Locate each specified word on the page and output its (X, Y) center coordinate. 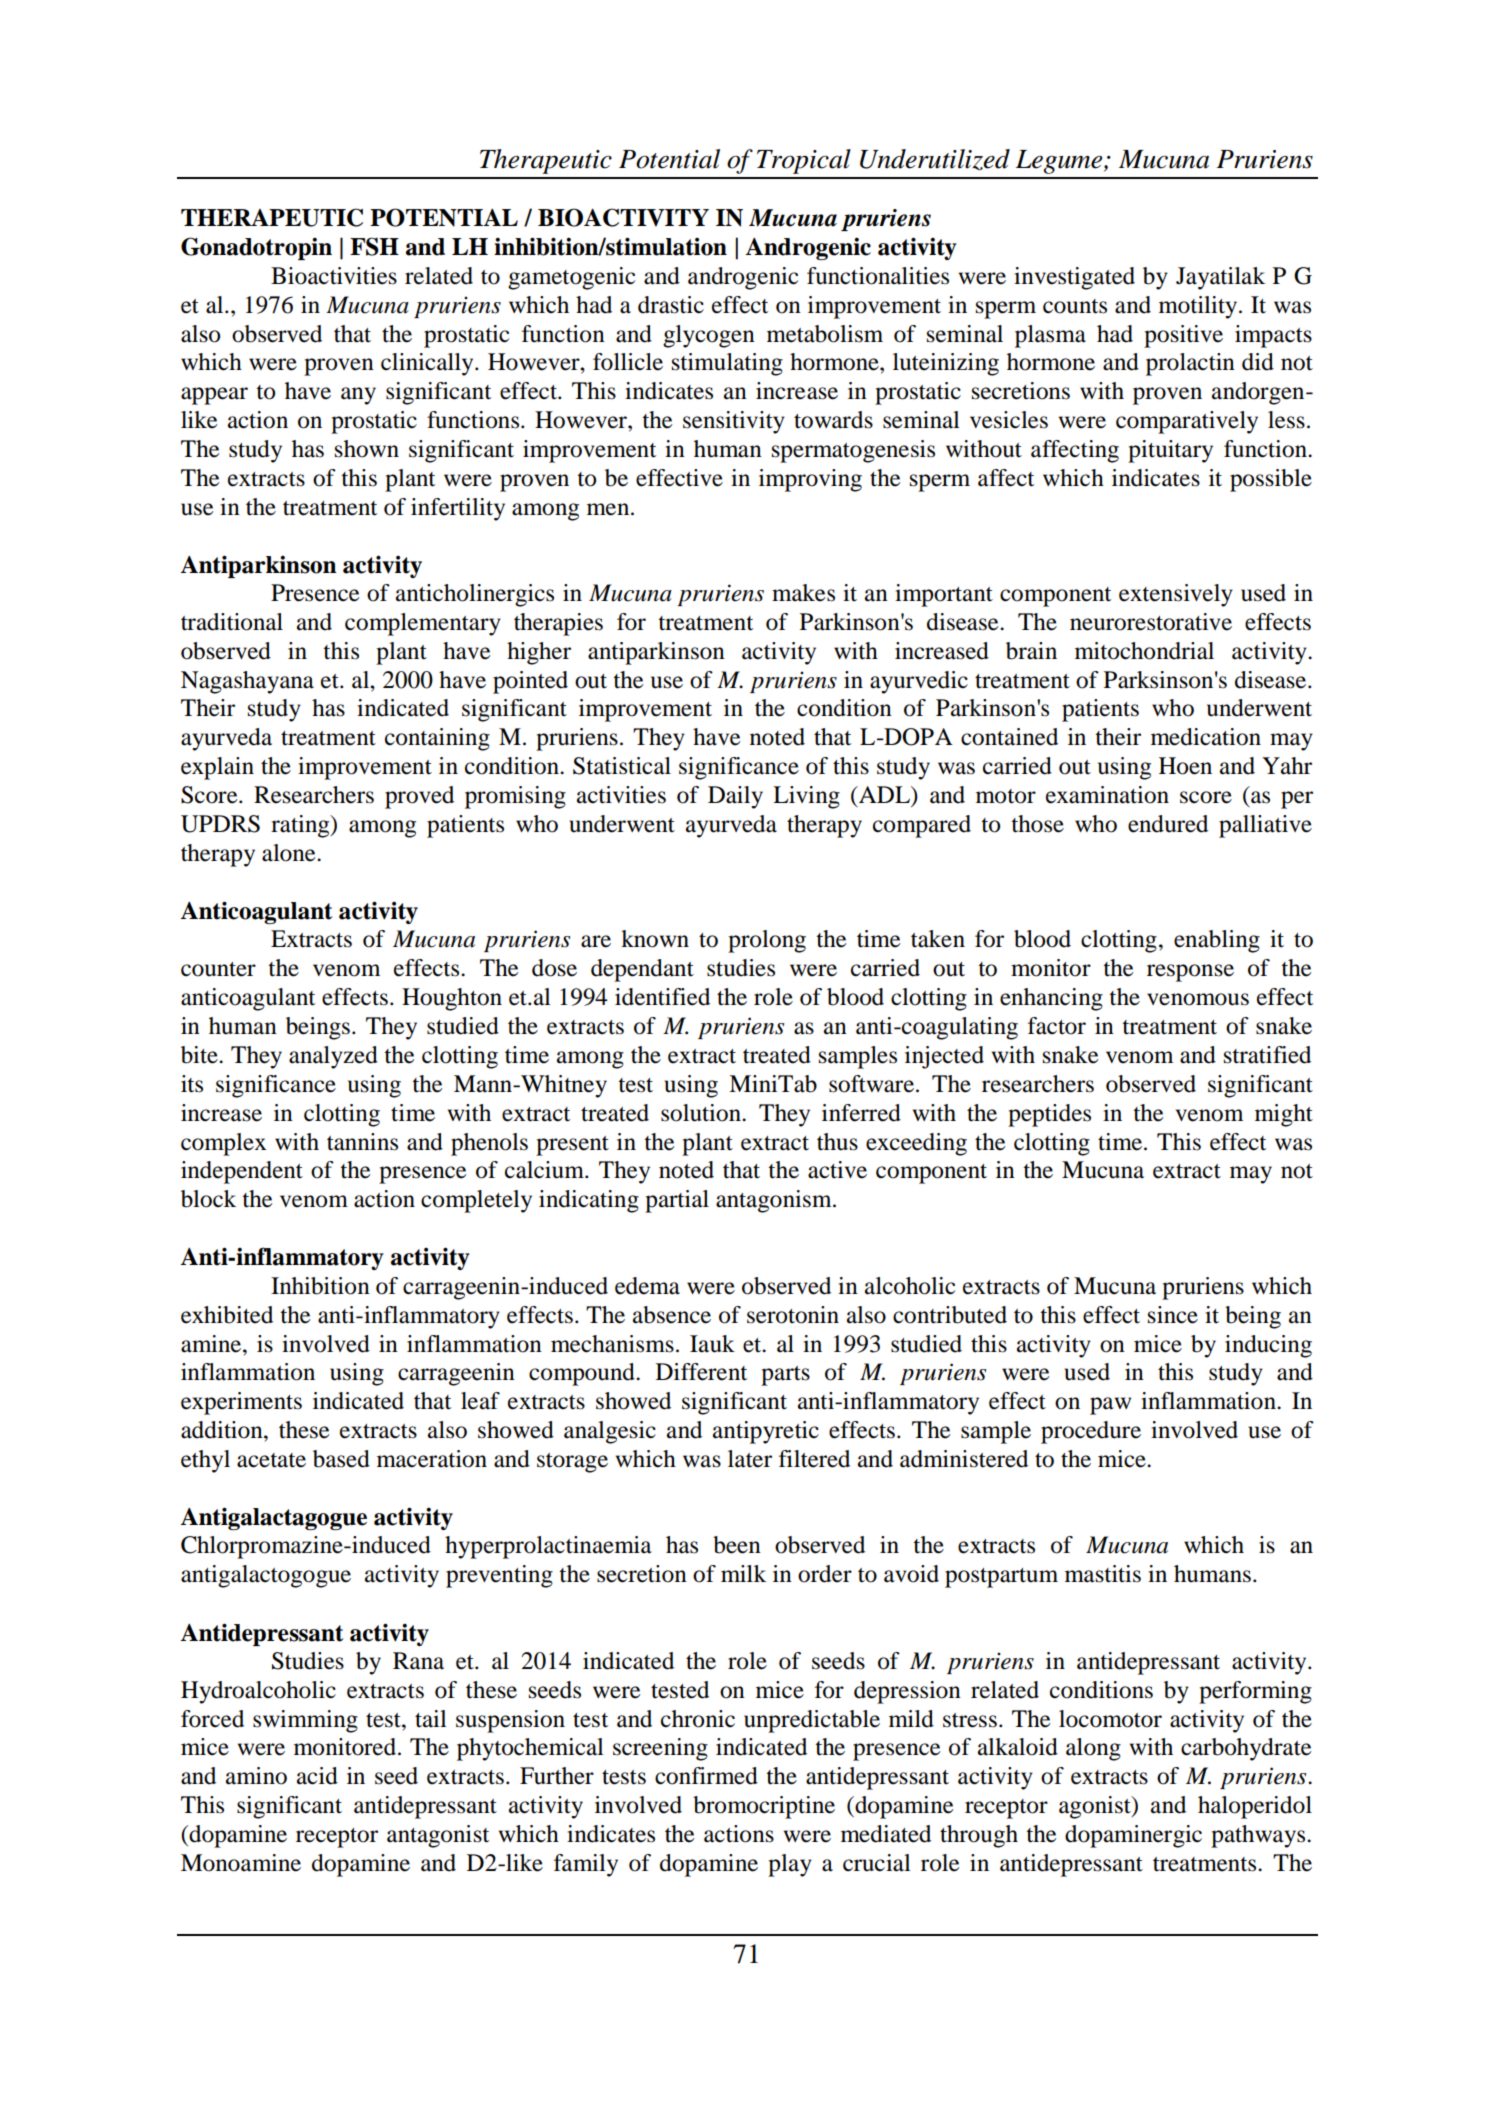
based (341, 1459)
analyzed (333, 1057)
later (750, 1459)
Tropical (804, 161)
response (1190, 973)
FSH (374, 246)
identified (662, 997)
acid (317, 1776)
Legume (1060, 162)
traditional (232, 622)
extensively (1176, 595)
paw (1110, 1406)
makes (803, 593)
